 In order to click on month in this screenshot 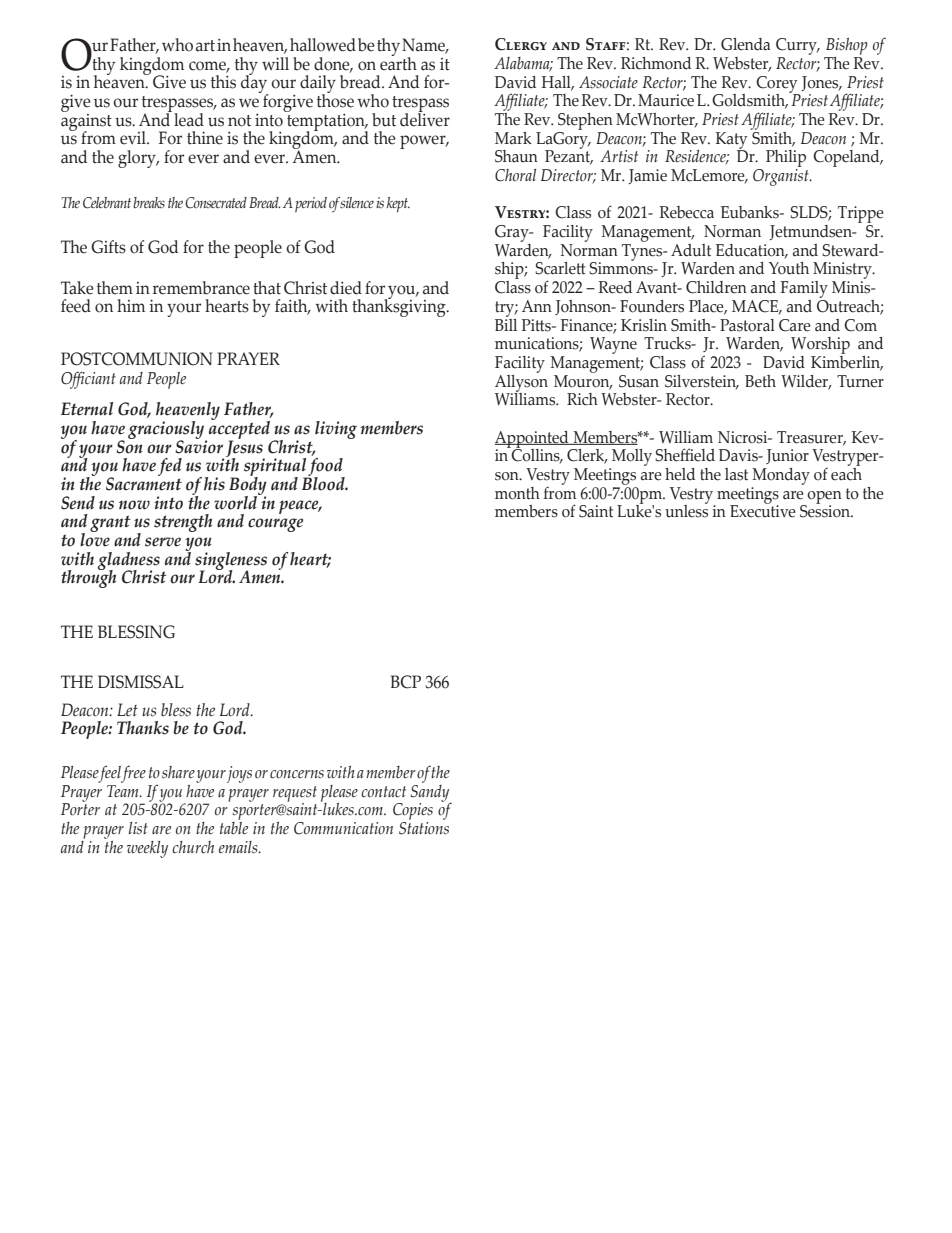, I will do `click(517, 493)`.
